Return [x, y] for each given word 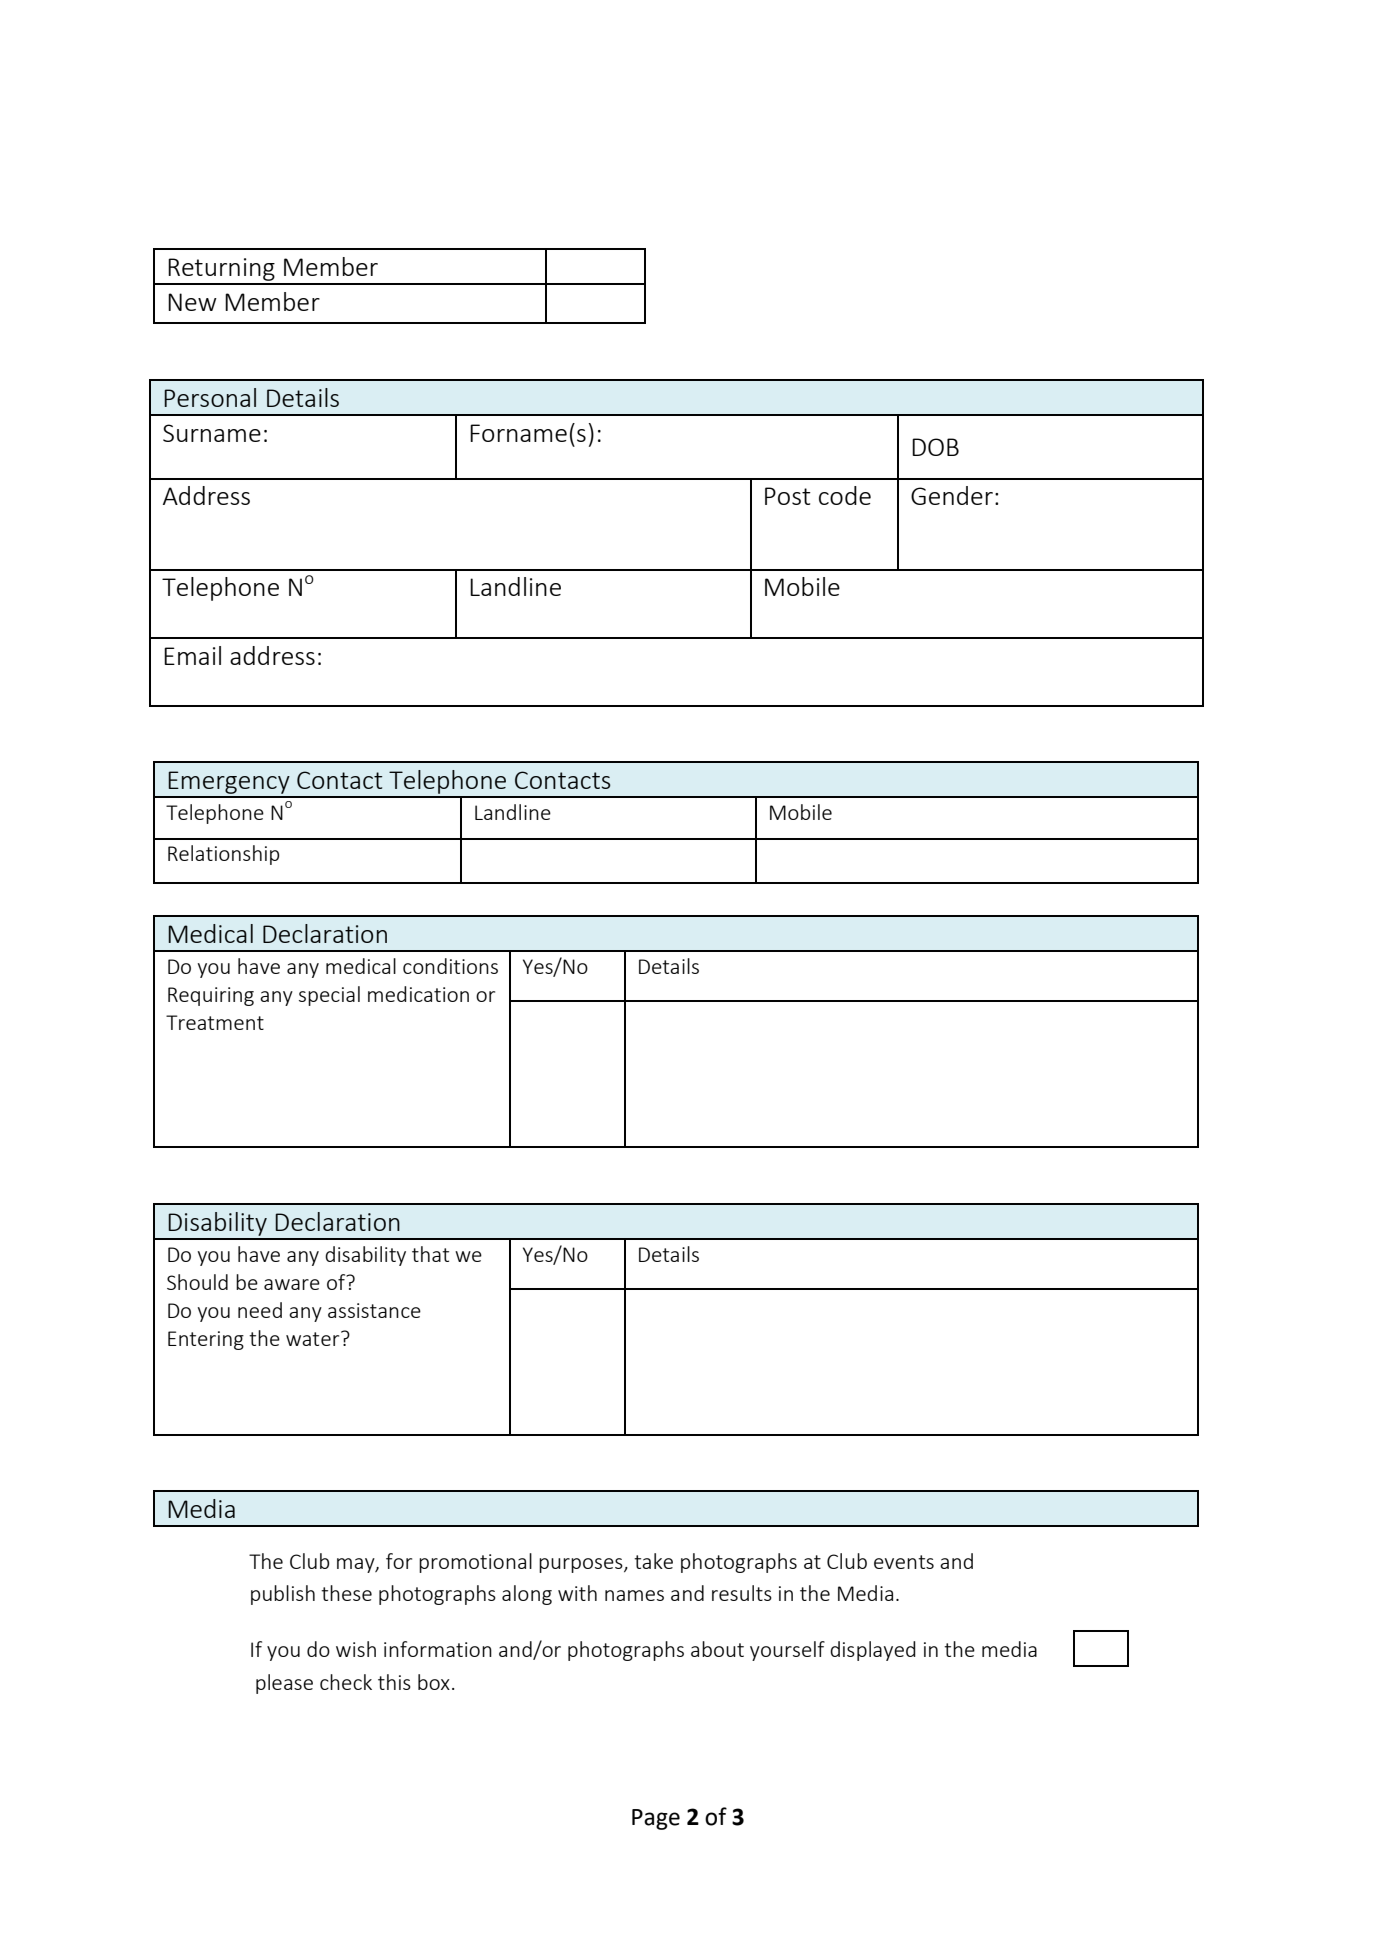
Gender [952, 495]
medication [418, 994]
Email [192, 655]
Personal [210, 397]
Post [788, 496]
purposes [582, 1565]
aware [292, 1284]
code [845, 495]
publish [283, 1595]
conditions [450, 966]
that [430, 1254]
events [904, 1562]
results [742, 1593]
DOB [935, 447]
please [284, 1684]
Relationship [224, 855]
